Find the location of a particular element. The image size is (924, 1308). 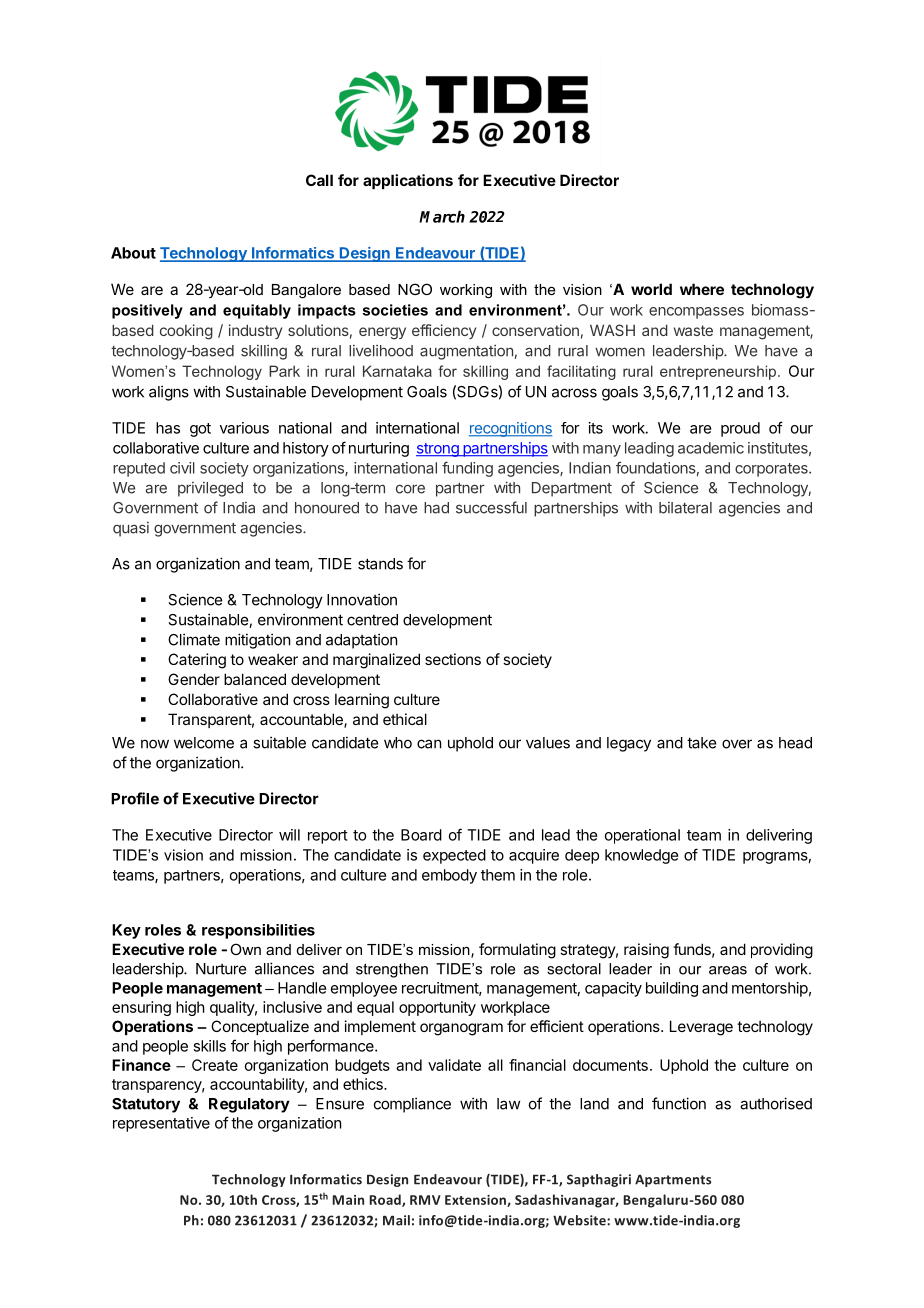

had is located at coordinates (436, 508).
